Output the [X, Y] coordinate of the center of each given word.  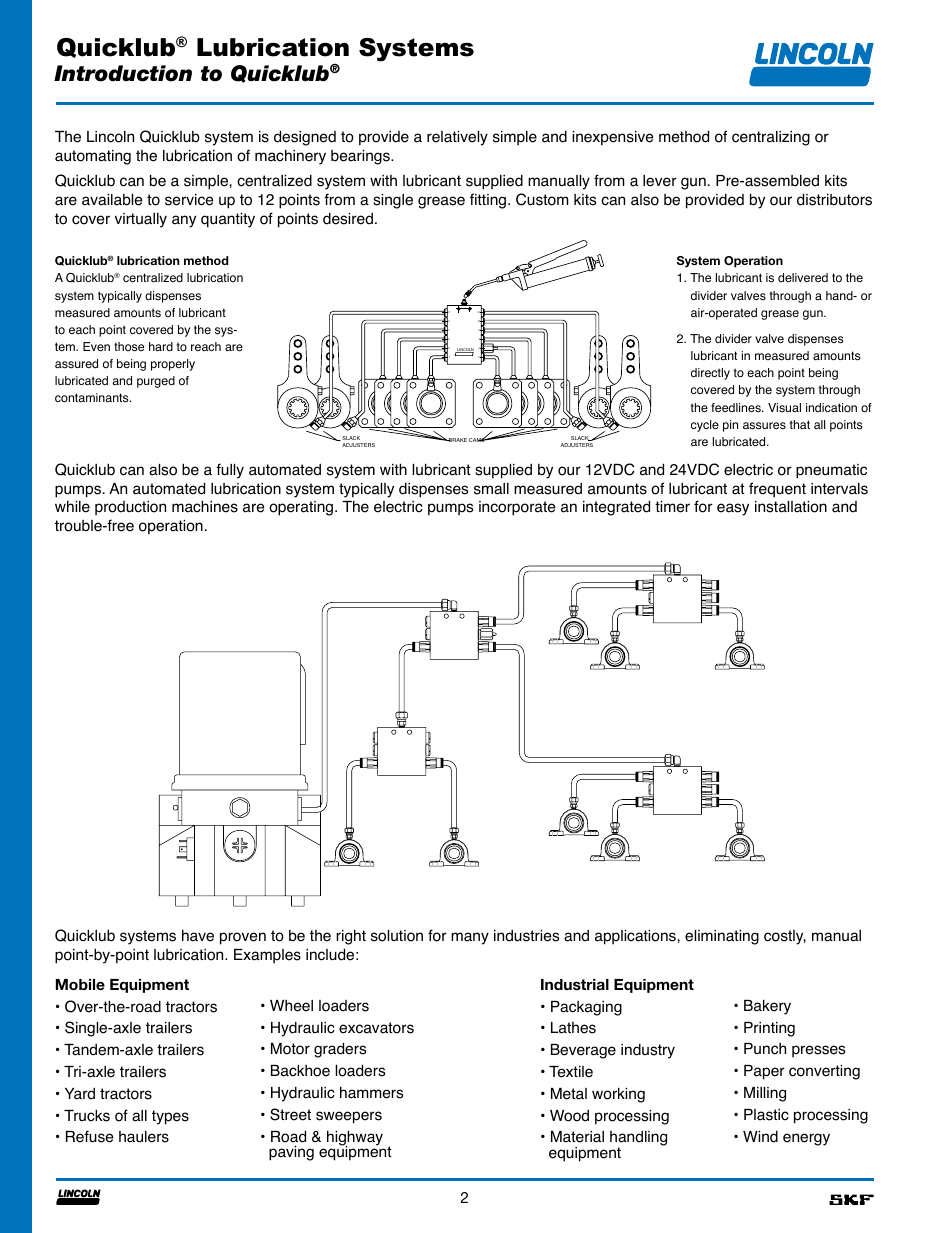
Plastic [766, 1115]
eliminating [722, 937]
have [198, 935]
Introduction [123, 73]
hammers [371, 1092]
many [470, 938]
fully [230, 471]
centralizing [771, 138]
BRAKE [457, 440]
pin [730, 426]
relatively [457, 138]
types [170, 1117]
